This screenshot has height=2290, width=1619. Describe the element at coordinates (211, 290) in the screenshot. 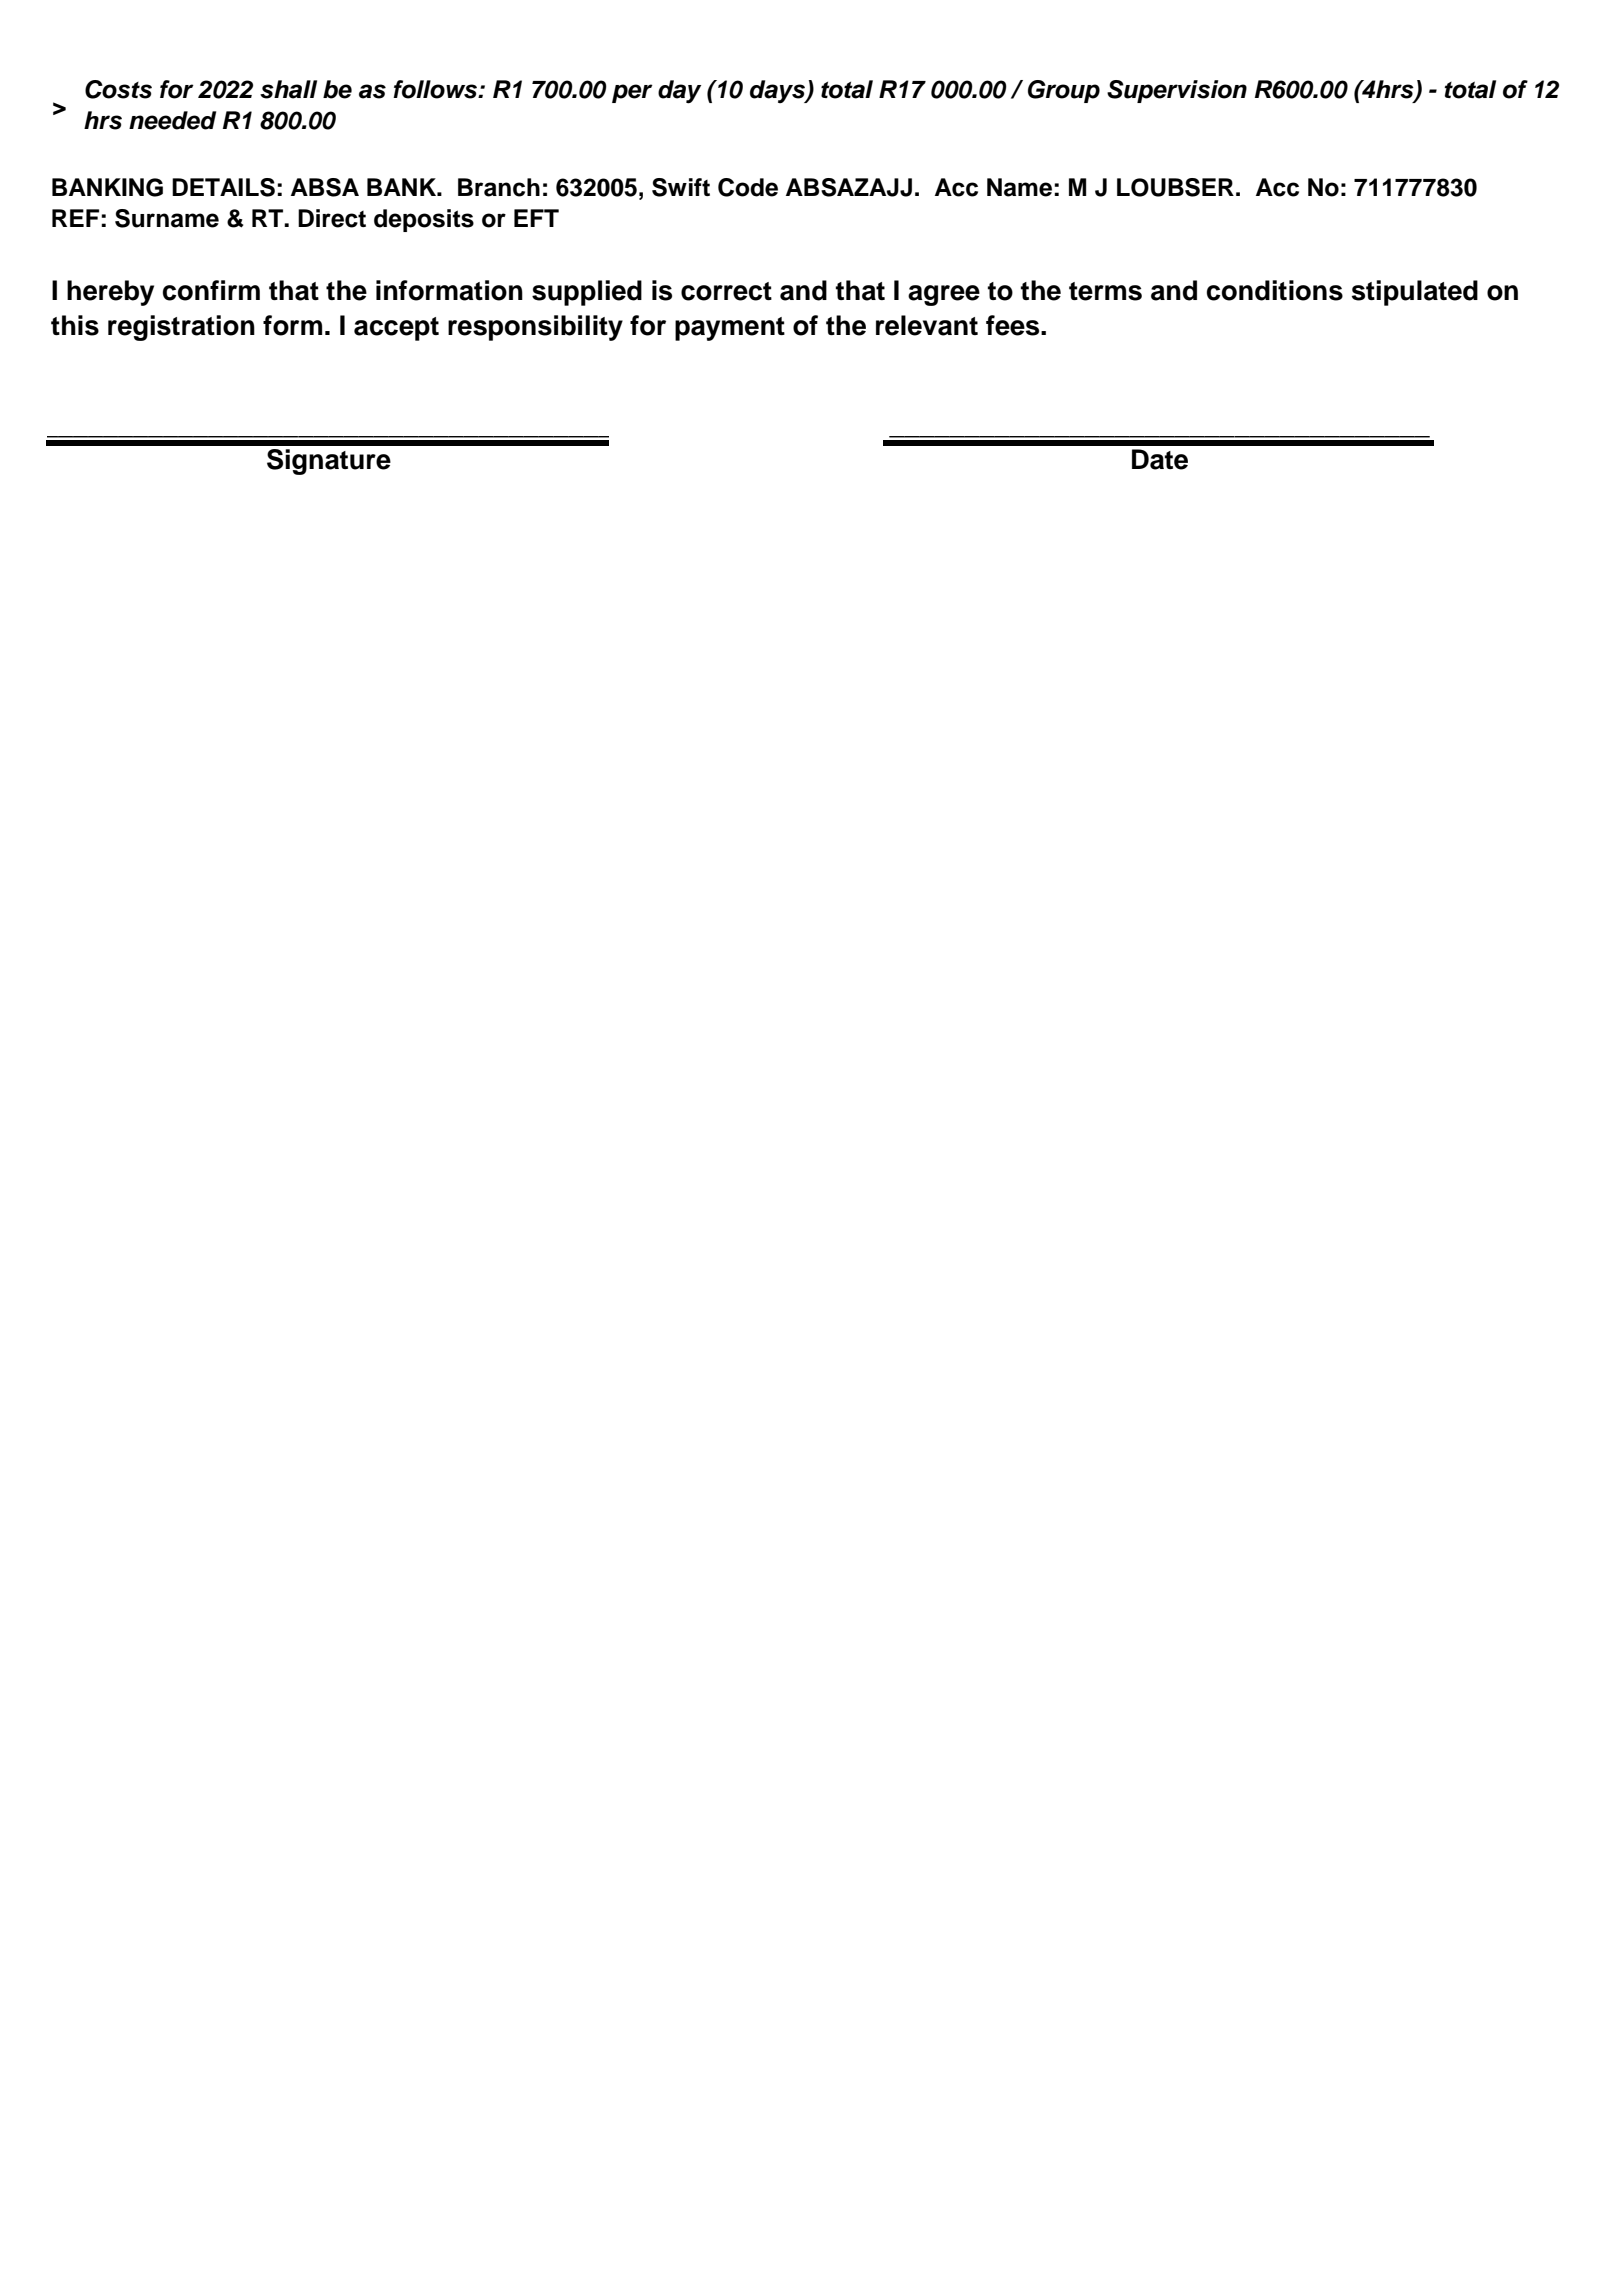

I see `confirm` at that location.
